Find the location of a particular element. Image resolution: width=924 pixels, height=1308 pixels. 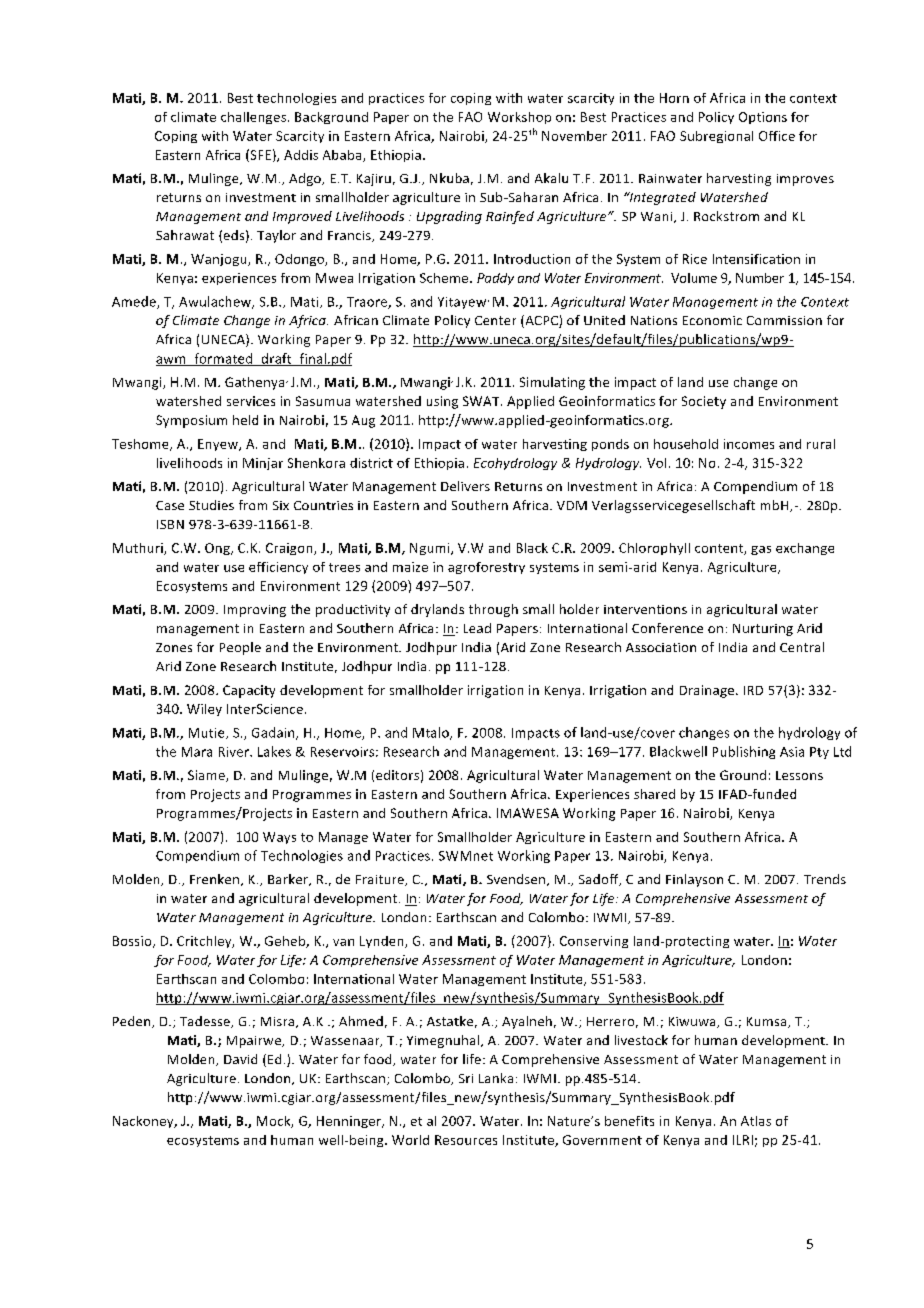

Improving is located at coordinates (255, 611).
